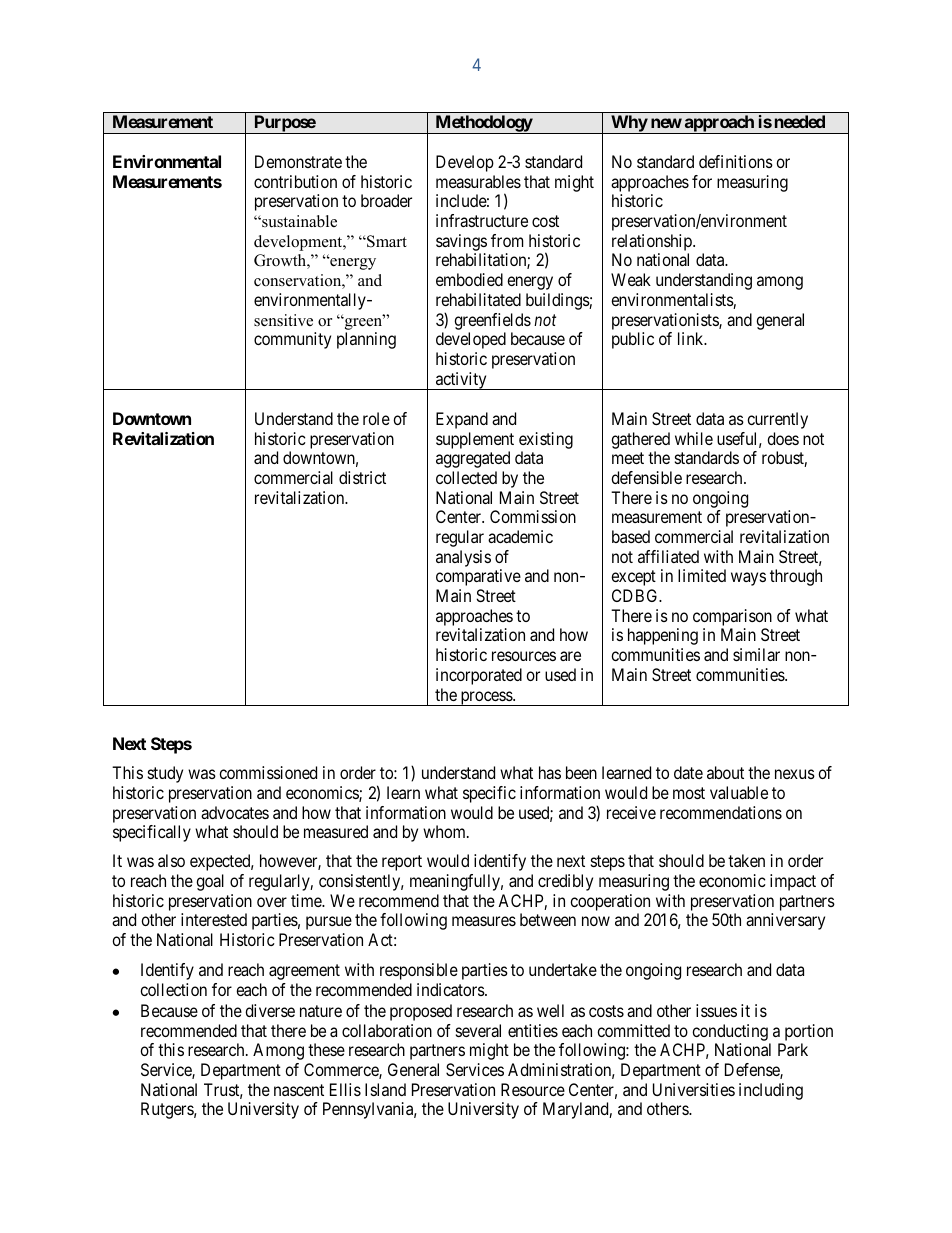  I want to click on district, so click(362, 477).
